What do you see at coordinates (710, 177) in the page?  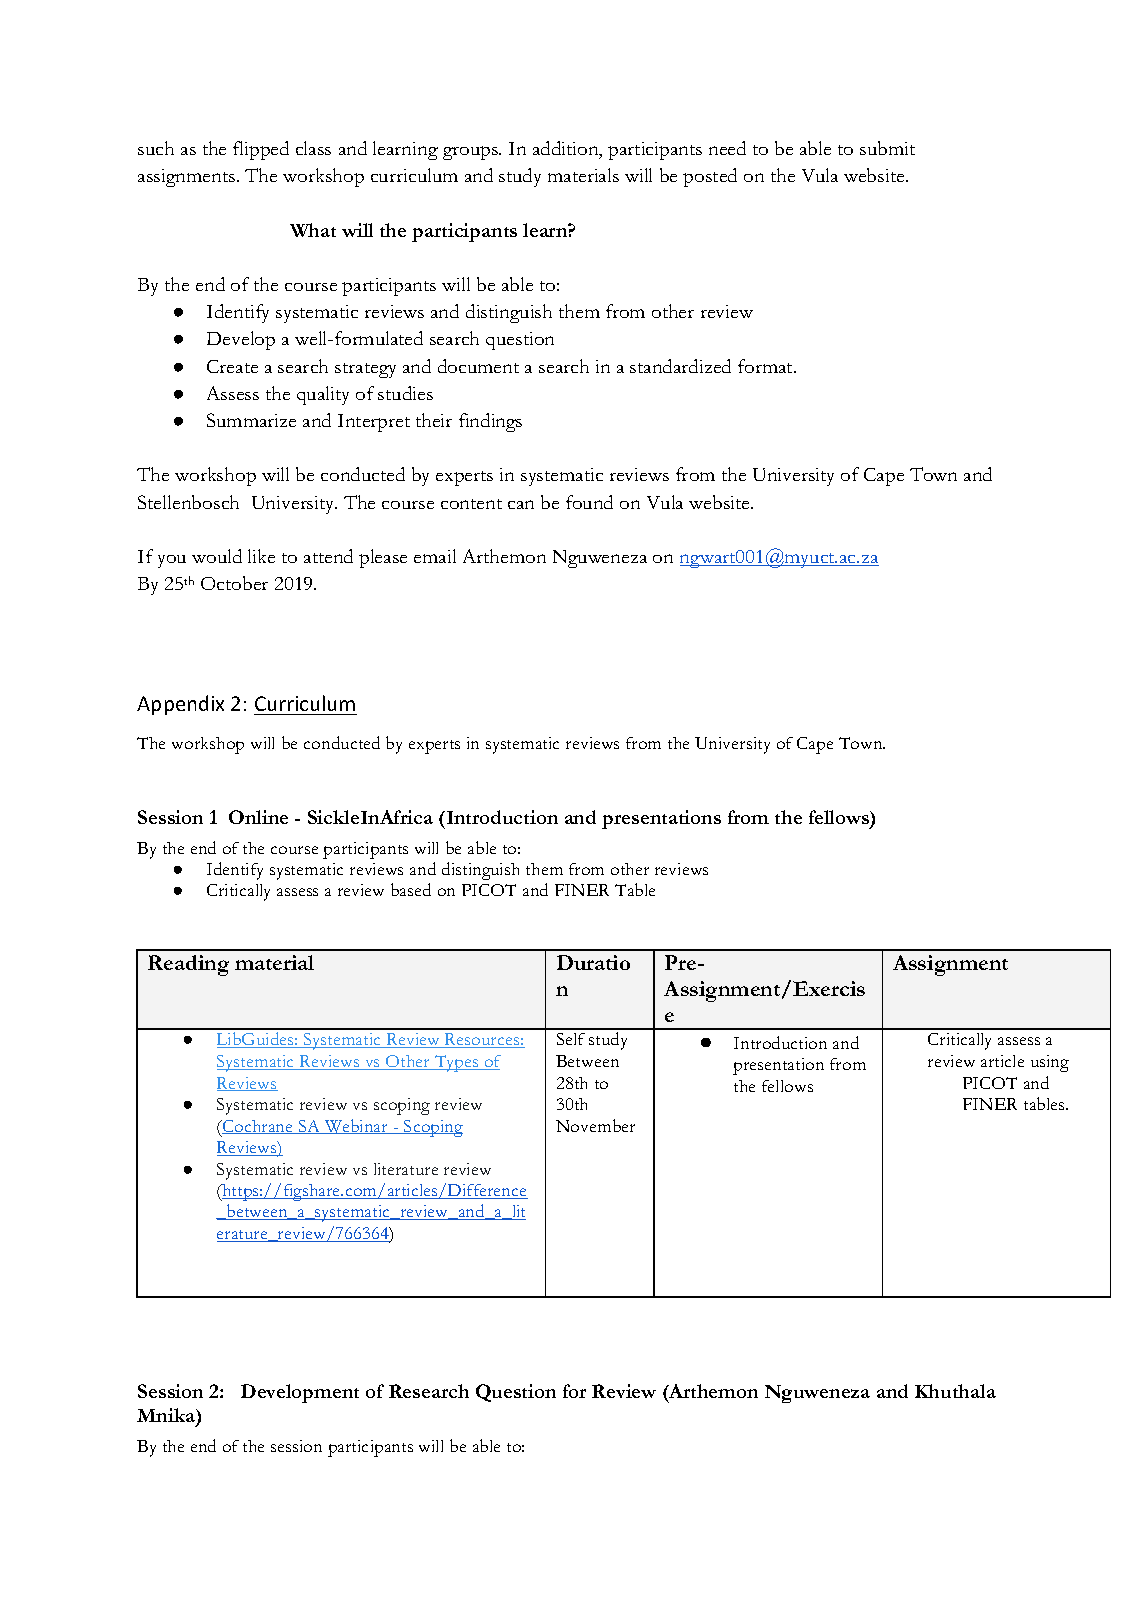 I see `posted` at bounding box center [710, 177].
